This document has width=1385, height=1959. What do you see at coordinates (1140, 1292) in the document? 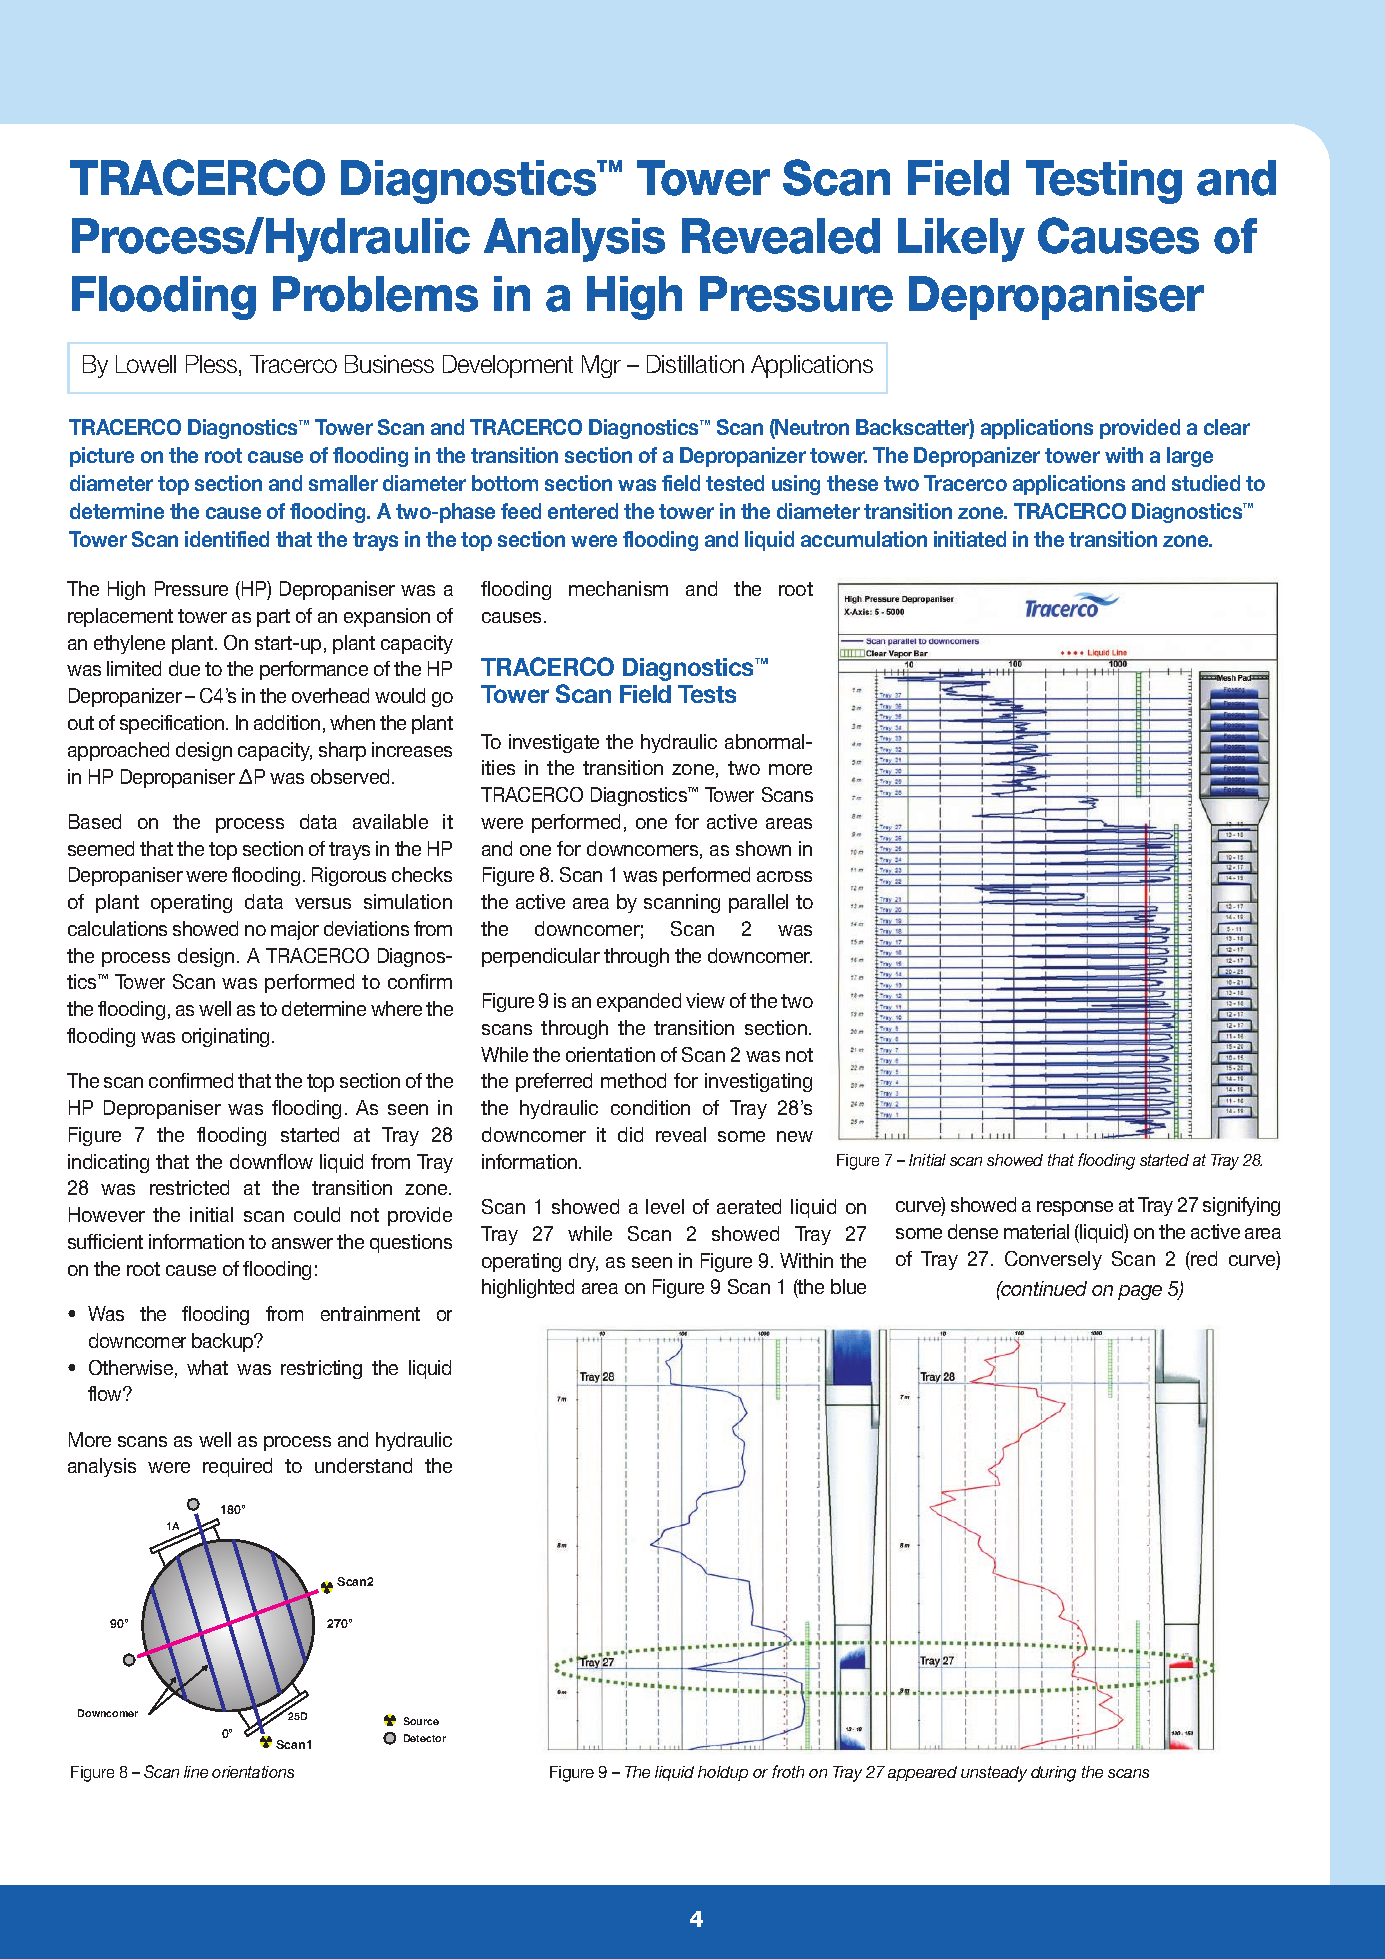
I see `page` at bounding box center [1140, 1292].
